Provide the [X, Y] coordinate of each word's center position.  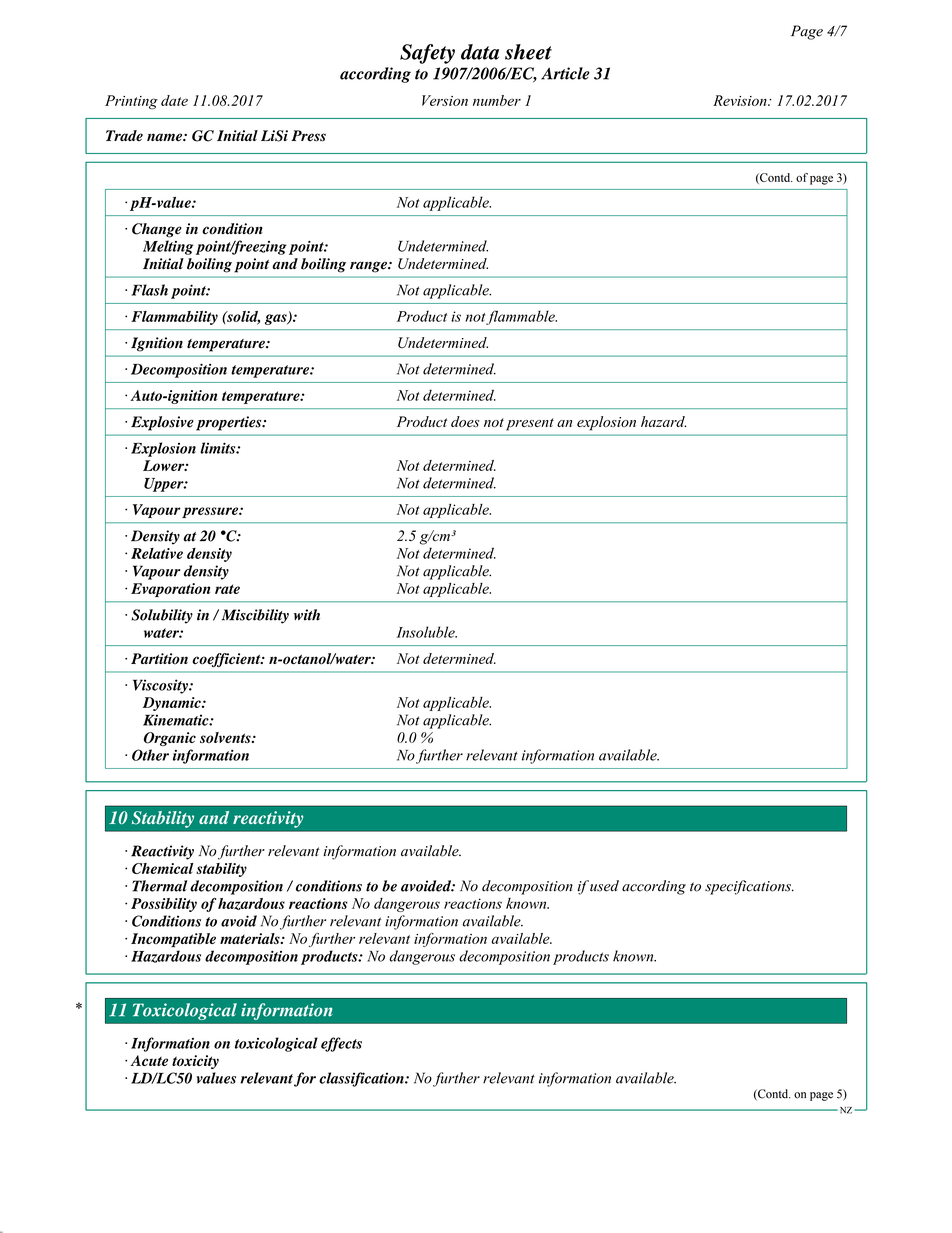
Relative [157, 553]
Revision [741, 100]
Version [445, 100]
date [174, 100]
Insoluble [427, 632]
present [530, 424]
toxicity [195, 1062]
